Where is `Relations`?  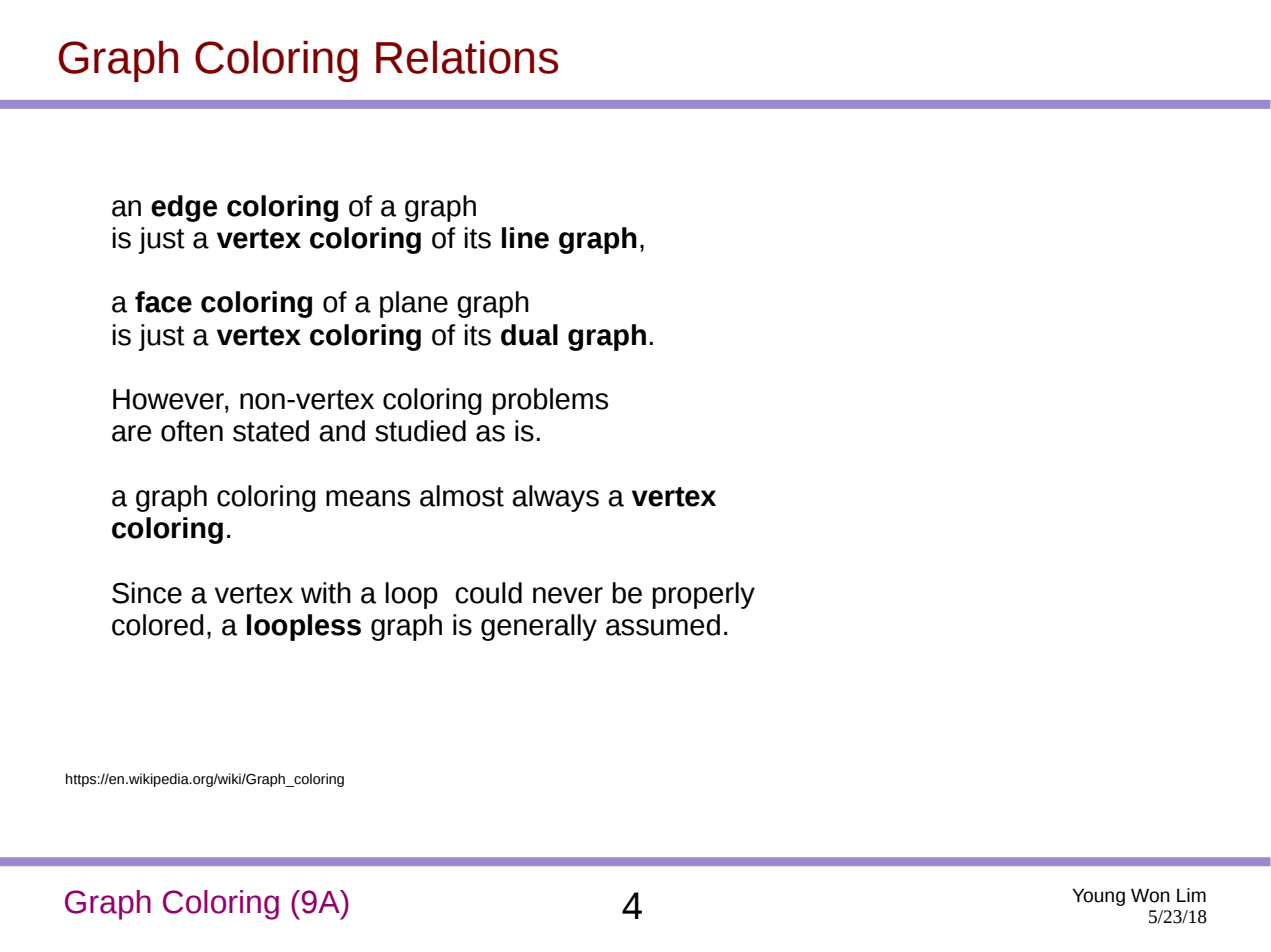
Relations is located at coordinates (467, 57).
